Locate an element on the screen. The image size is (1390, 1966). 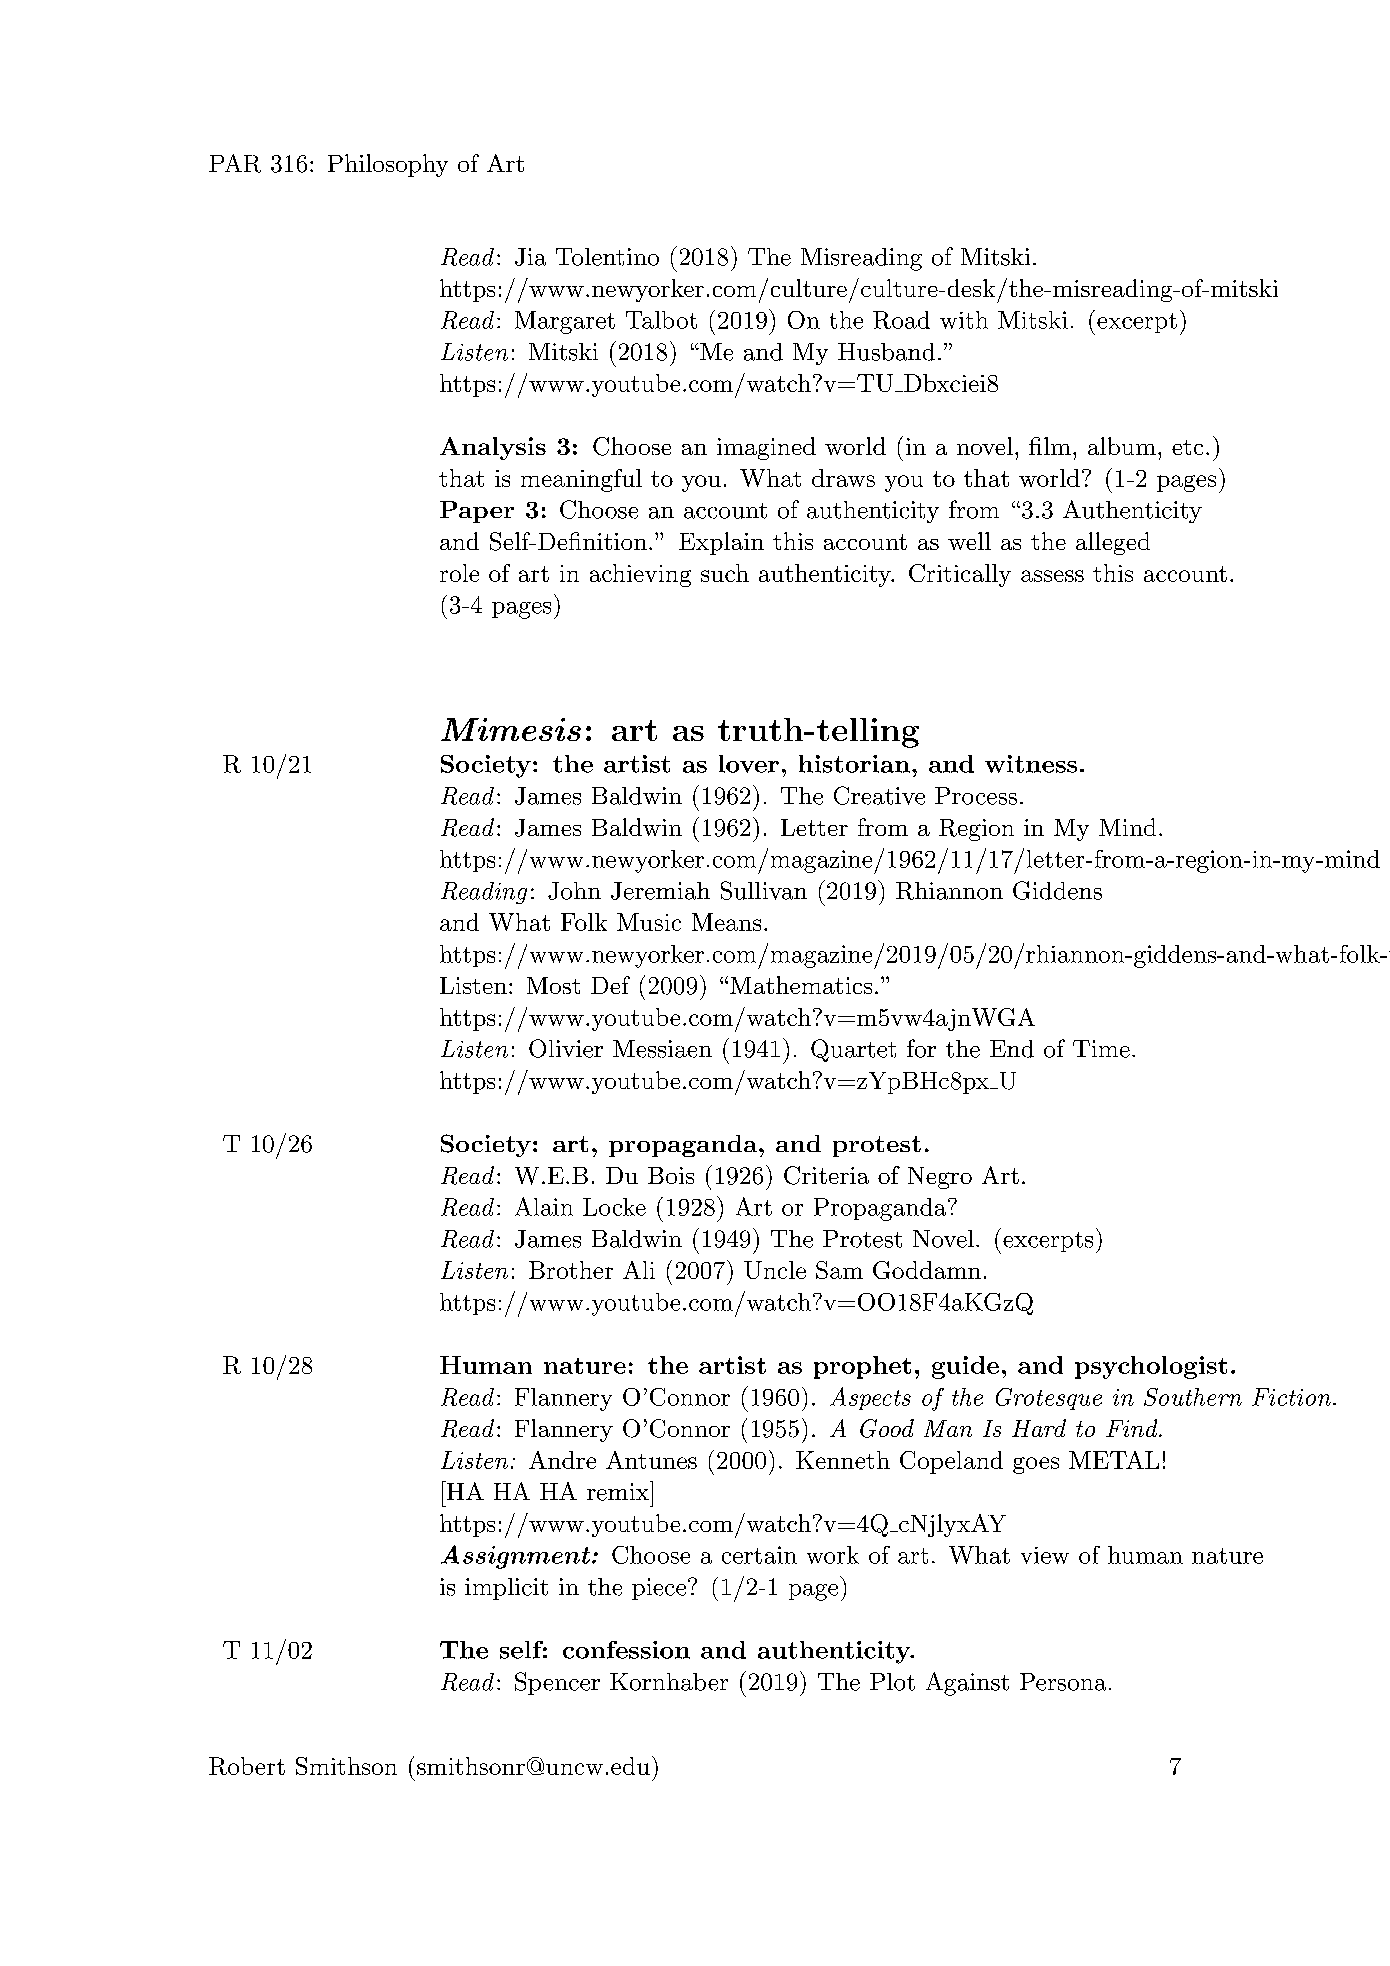
Persona is located at coordinates (1063, 1682).
